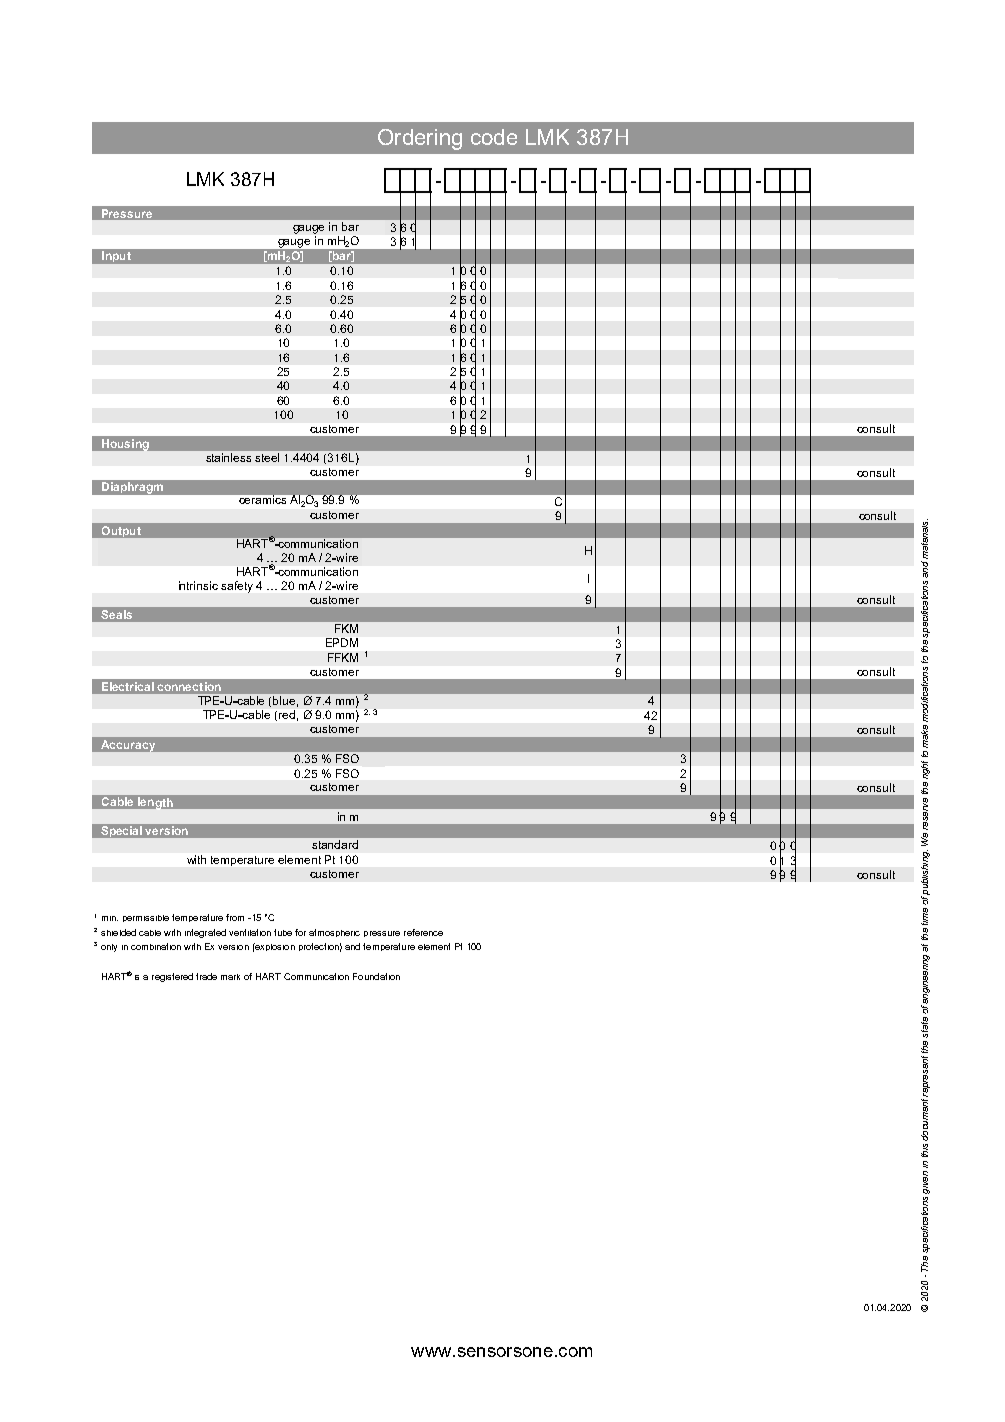  I want to click on safety, so click(237, 587).
